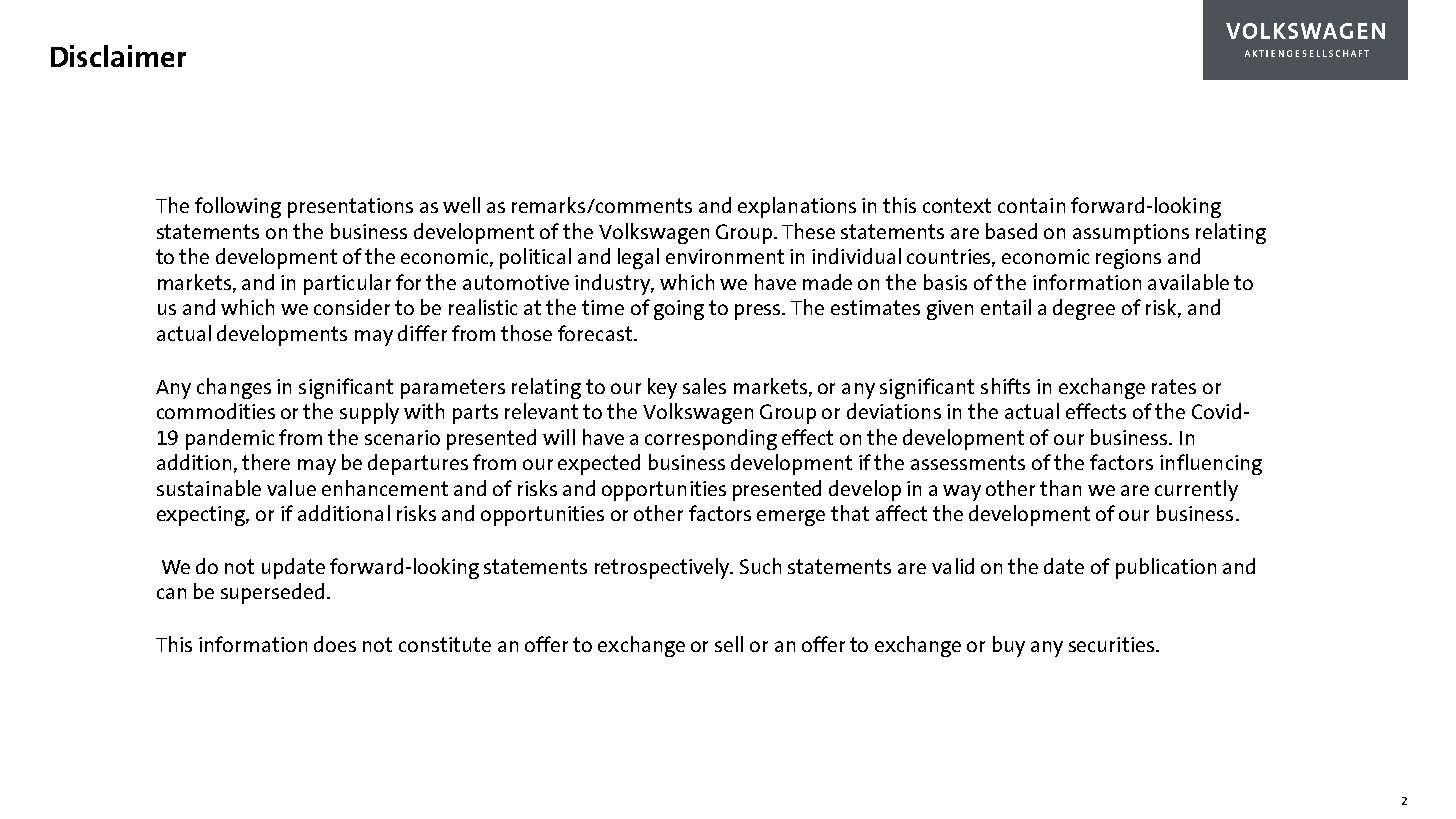  Describe the element at coordinates (209, 488) in the document. I see `sustainable` at that location.
